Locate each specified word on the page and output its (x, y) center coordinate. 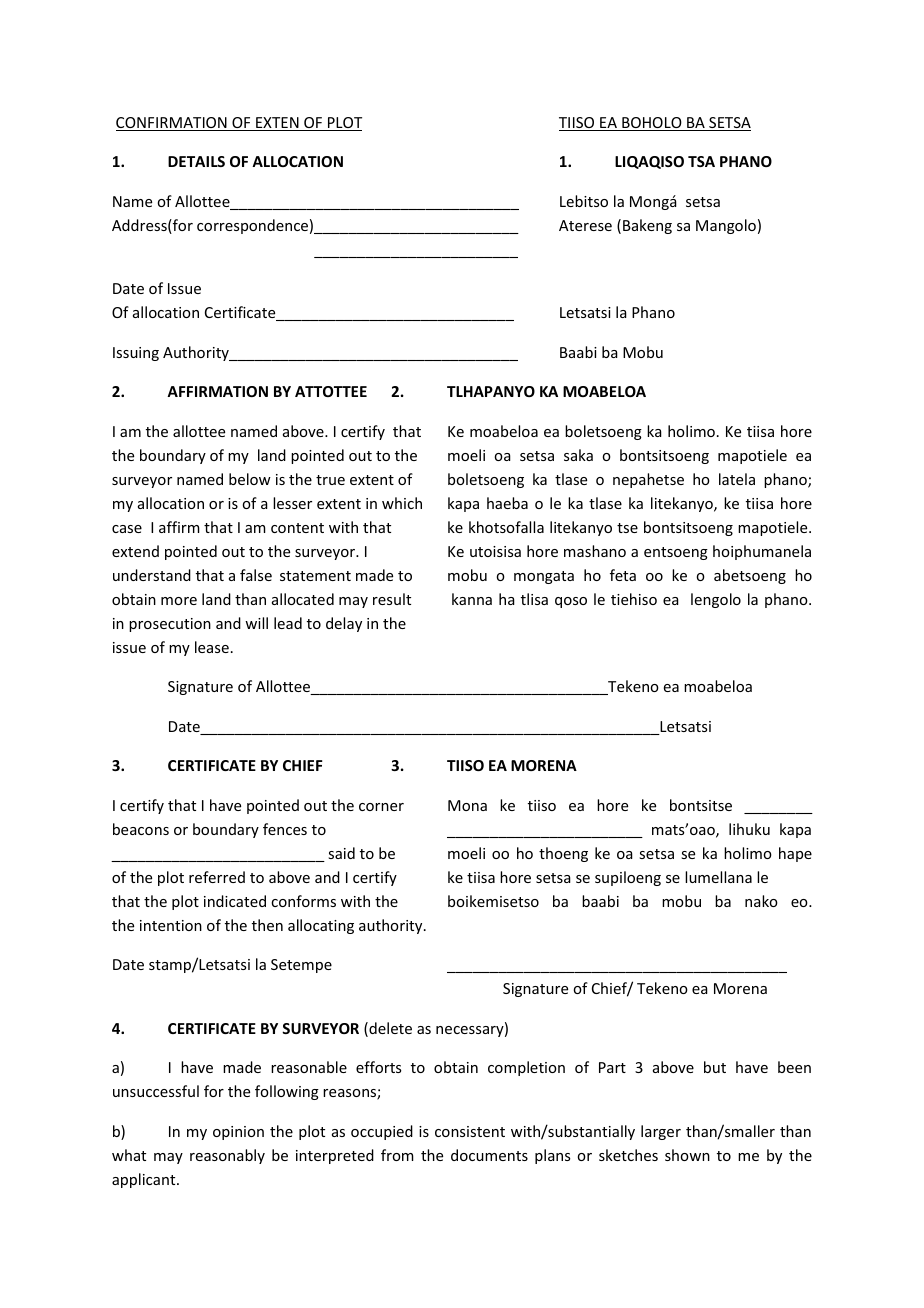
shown (687, 1155)
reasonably (227, 1156)
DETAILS (196, 161)
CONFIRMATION (172, 124)
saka (578, 455)
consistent (470, 1131)
